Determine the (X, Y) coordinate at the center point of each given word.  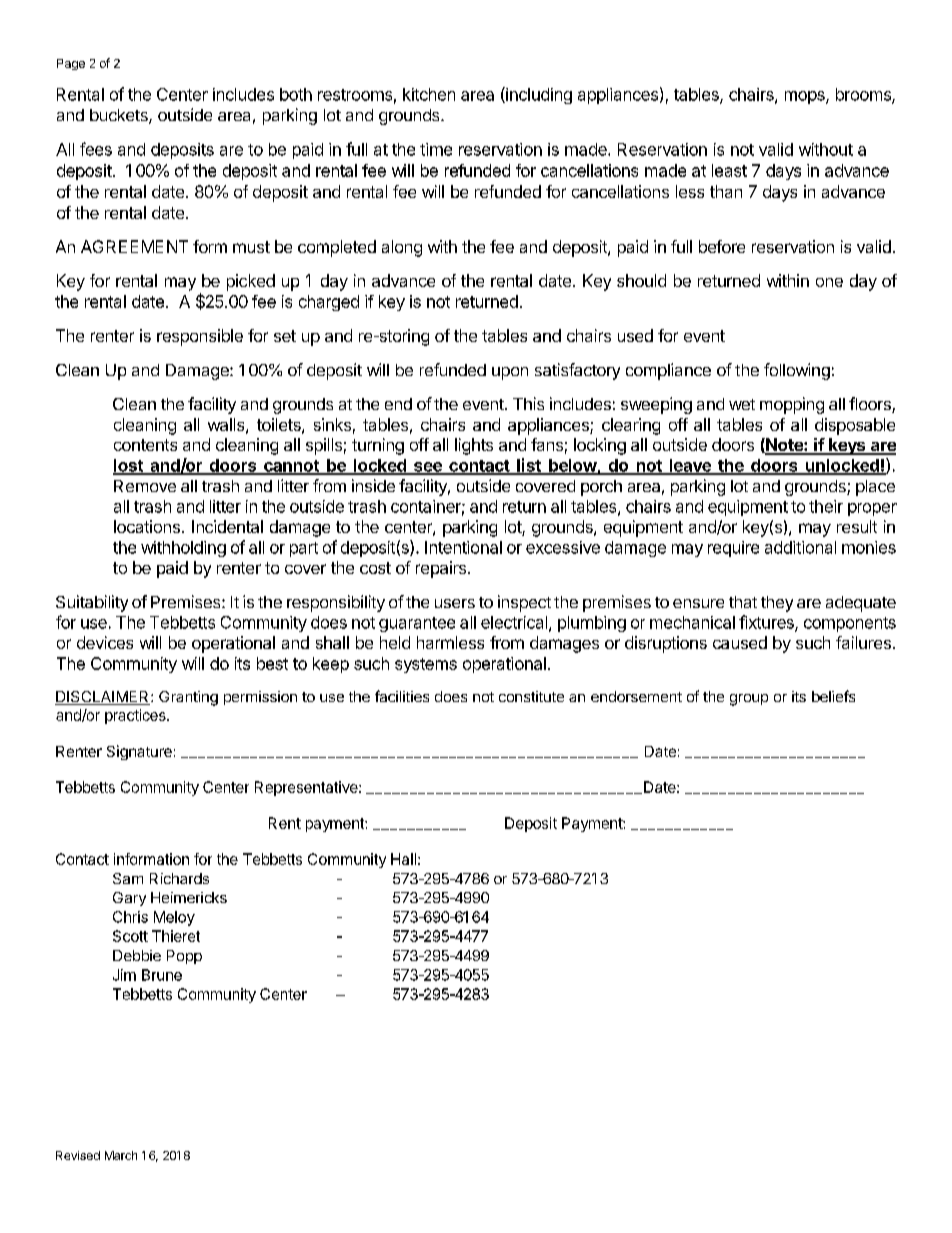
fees (96, 149)
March (121, 1155)
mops (806, 97)
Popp (184, 957)
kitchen (429, 94)
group (749, 700)
